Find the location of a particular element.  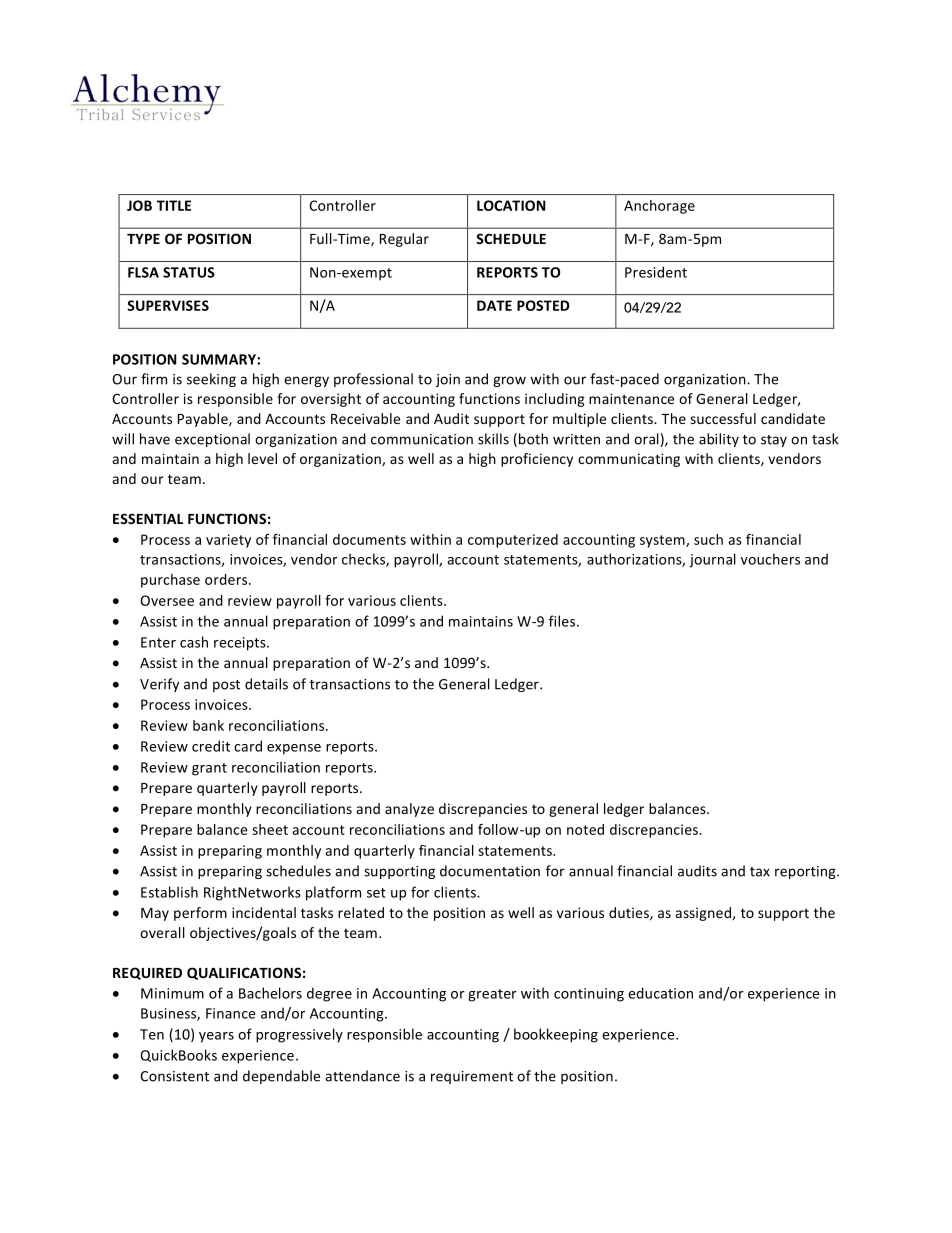

files is located at coordinates (563, 621).
